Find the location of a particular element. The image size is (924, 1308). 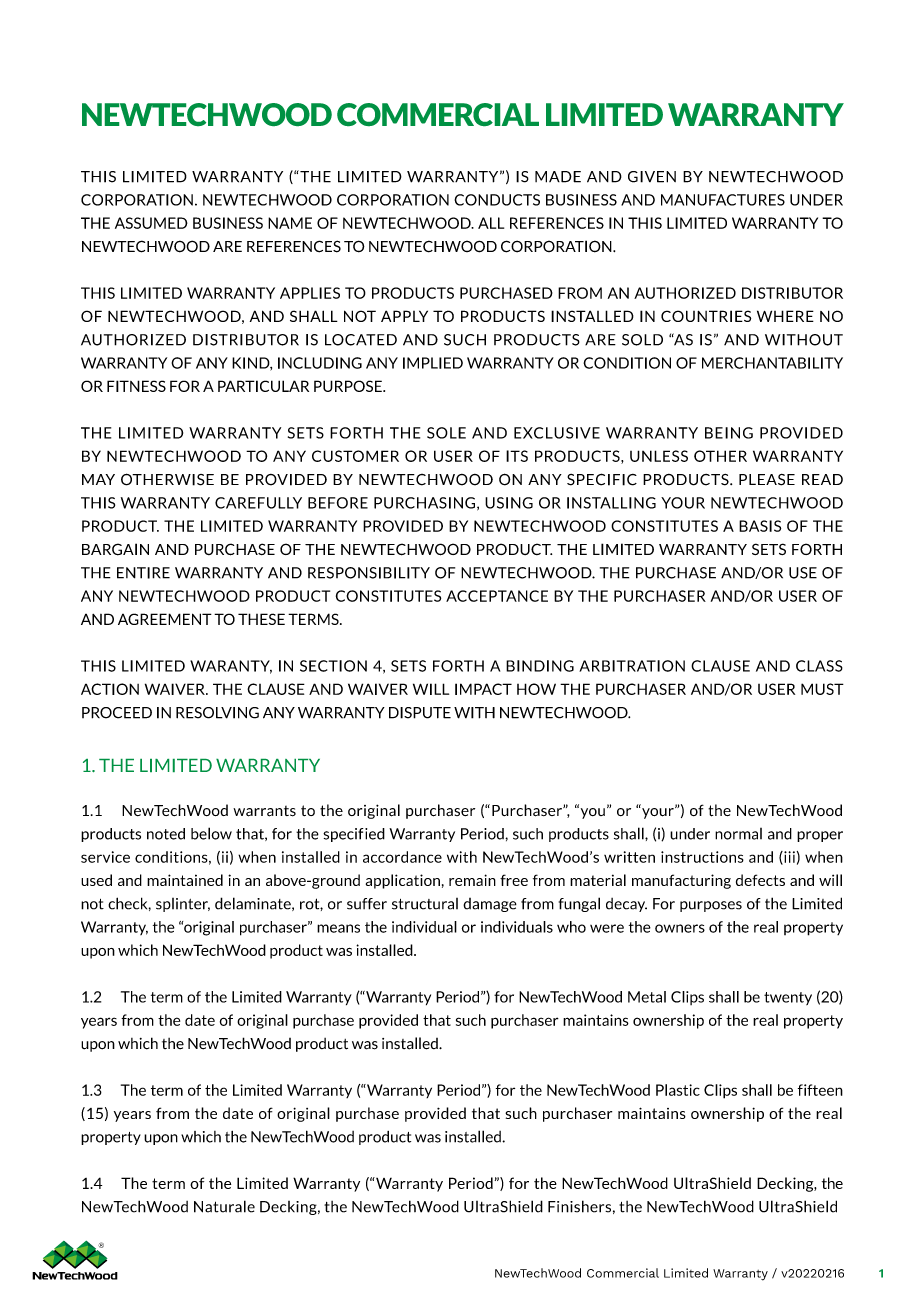

CONDUCTS is located at coordinates (497, 200).
